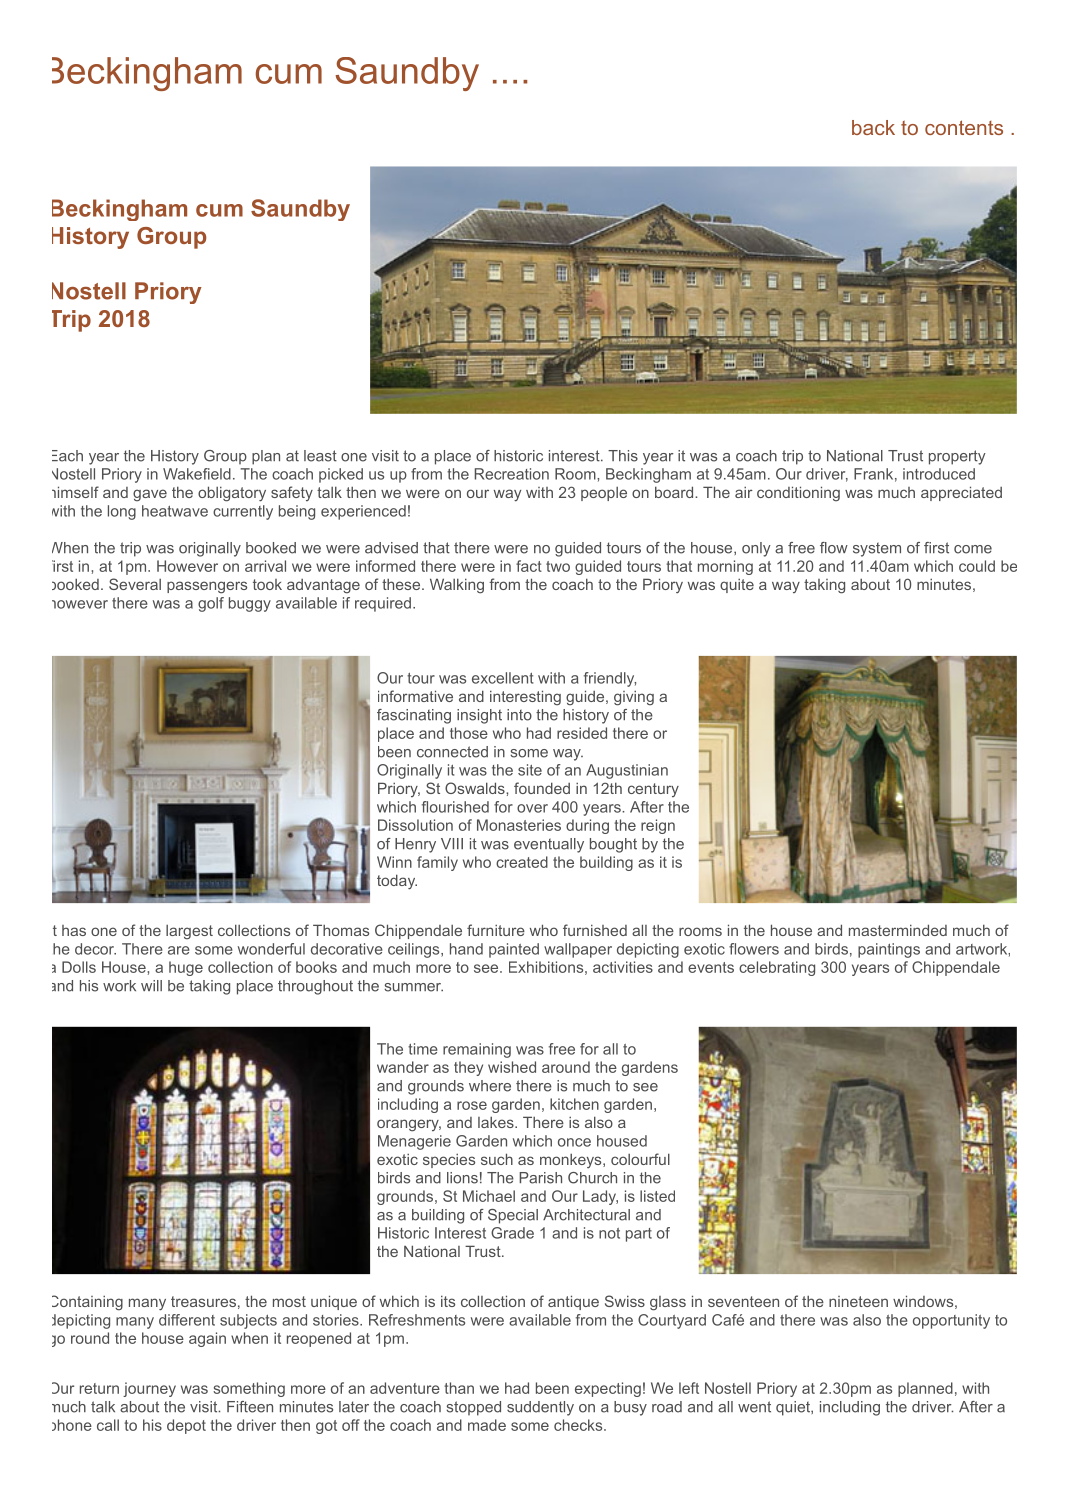 This image has width=1067, height=1511. What do you see at coordinates (186, 968) in the image?
I see `huge` at bounding box center [186, 968].
